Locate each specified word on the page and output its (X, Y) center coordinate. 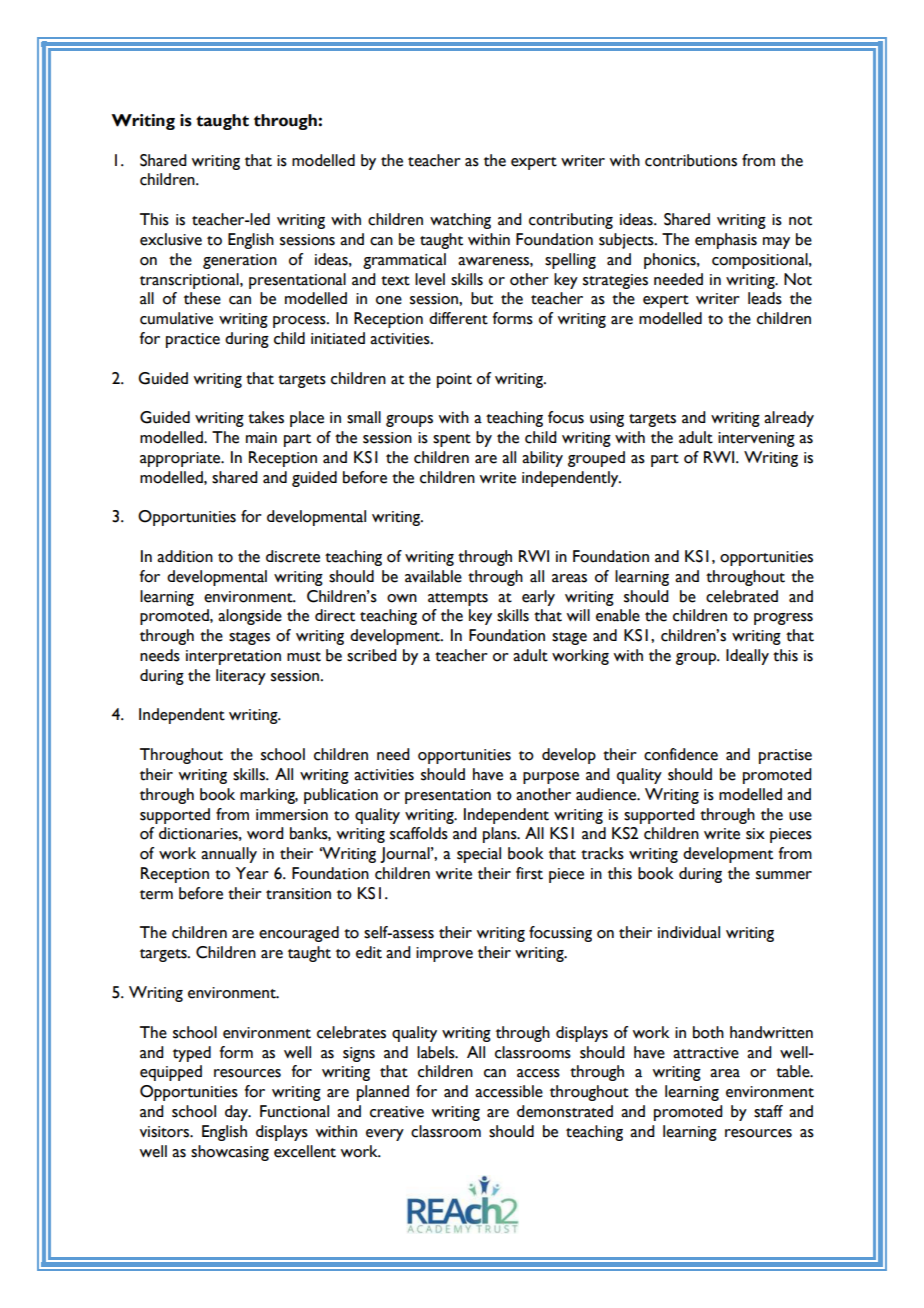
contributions (691, 160)
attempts (458, 599)
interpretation (233, 657)
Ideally (747, 657)
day (237, 1113)
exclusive (171, 239)
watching (460, 221)
